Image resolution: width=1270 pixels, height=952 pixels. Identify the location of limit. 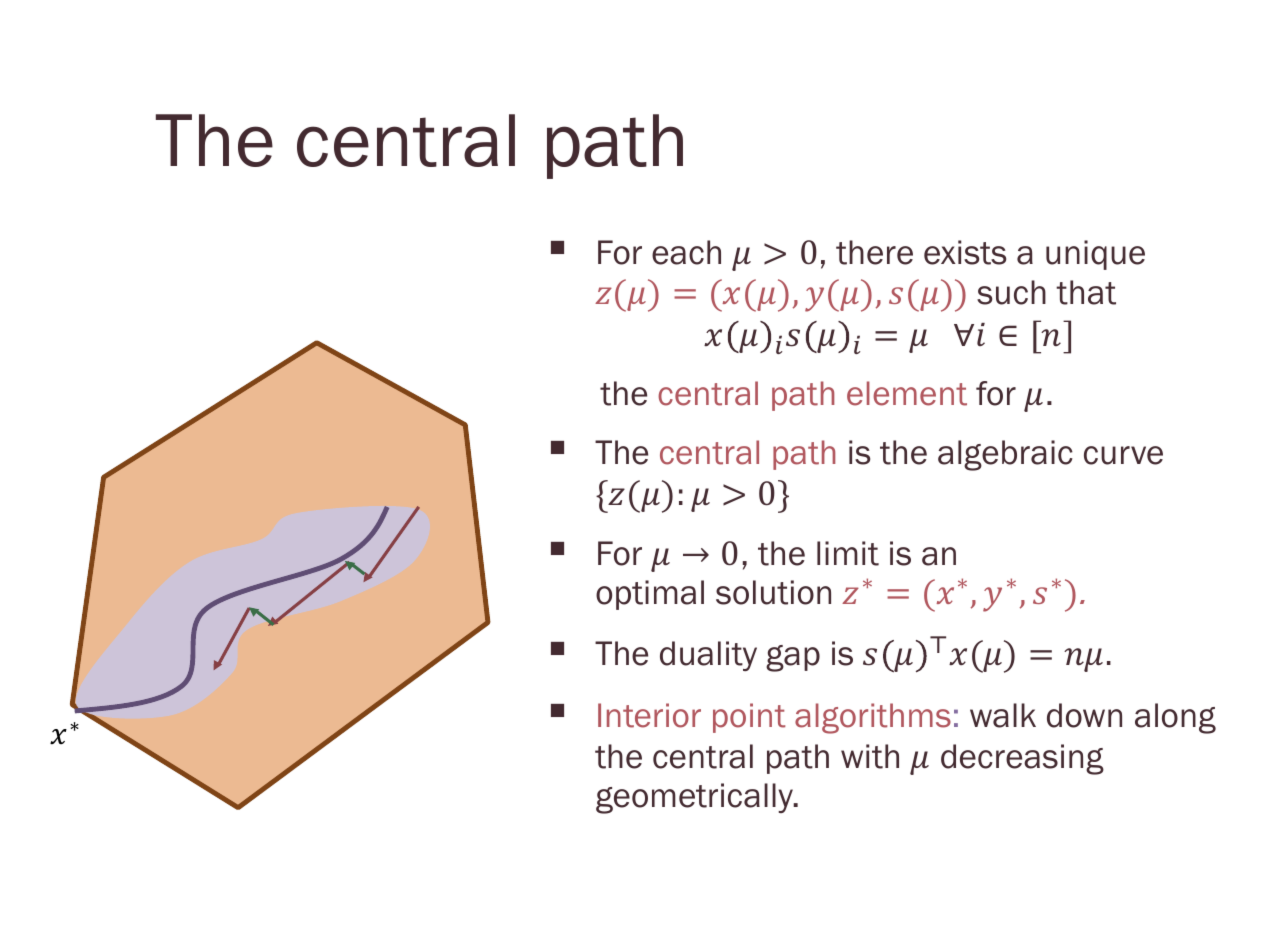
(848, 553).
